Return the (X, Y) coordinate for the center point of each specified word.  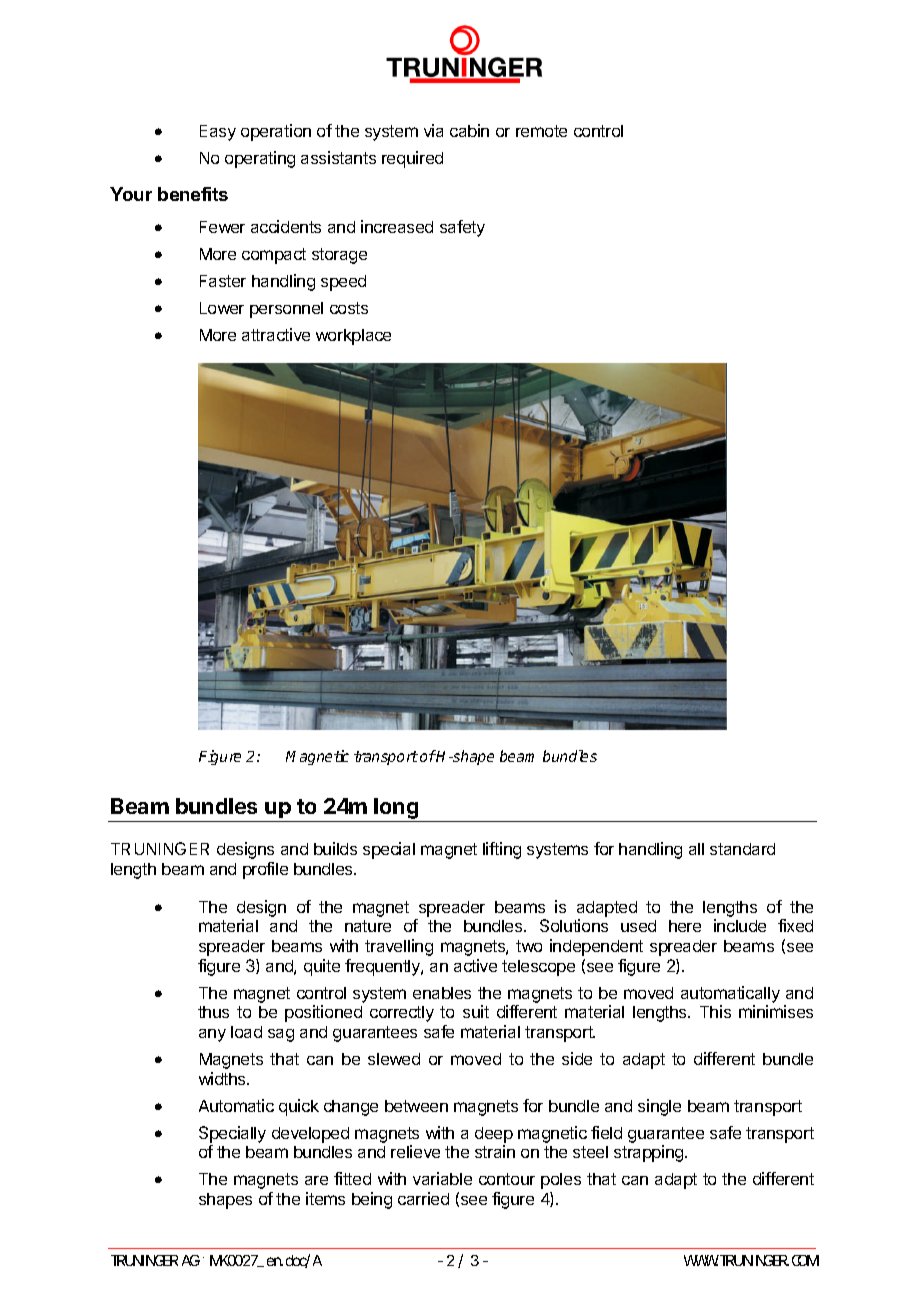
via (433, 130)
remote (541, 131)
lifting (502, 850)
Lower (222, 308)
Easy (218, 133)
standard (742, 849)
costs (349, 308)
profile (265, 870)
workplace (353, 337)
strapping (648, 1153)
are (316, 1180)
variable (442, 1178)
